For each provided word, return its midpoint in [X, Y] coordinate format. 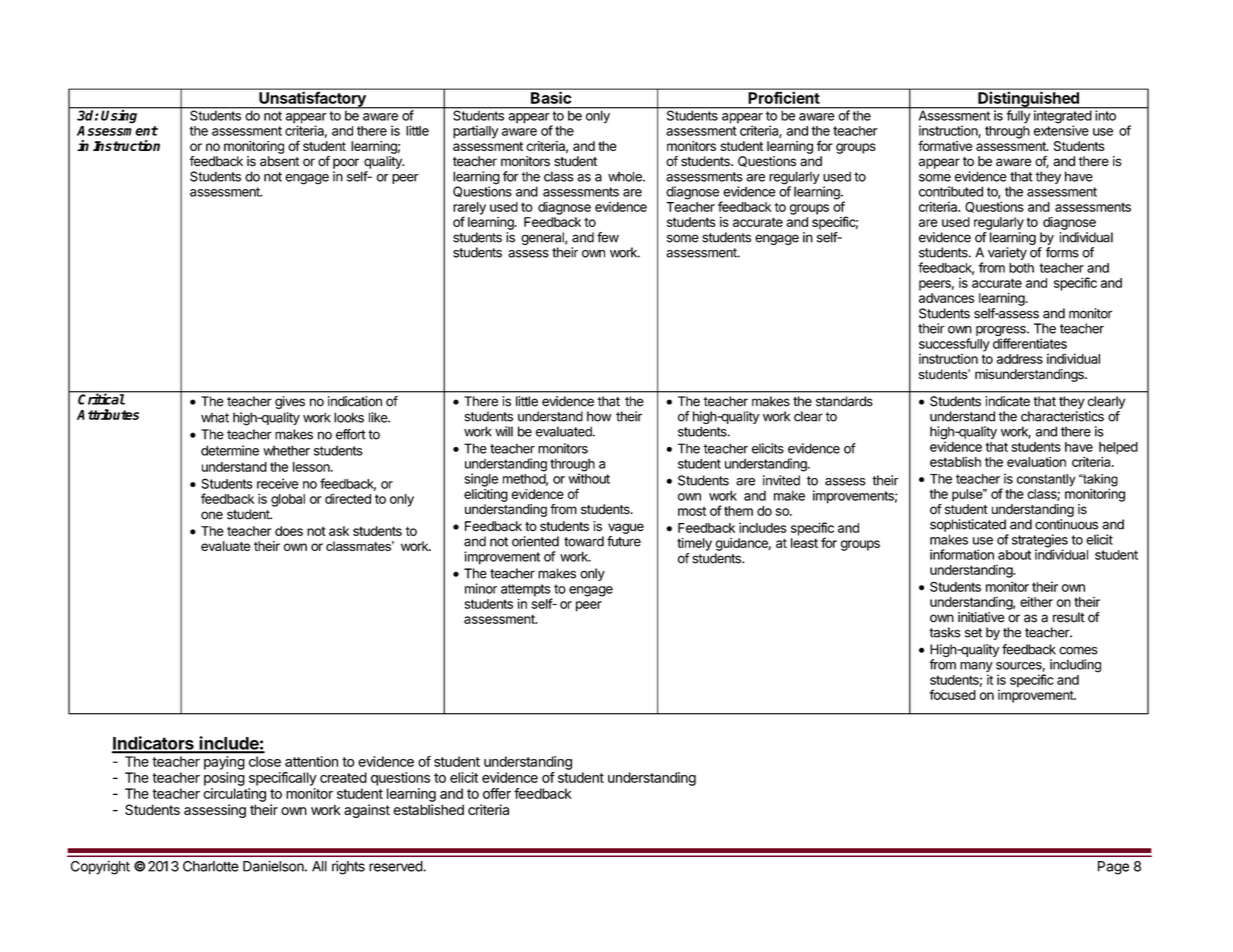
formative [945, 145]
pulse [968, 495]
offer [497, 793]
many [976, 667]
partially [475, 132]
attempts [527, 591]
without [589, 478]
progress [1002, 332]
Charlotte [211, 866]
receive [278, 483]
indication [355, 401]
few [608, 237]
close [265, 761]
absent [279, 161]
